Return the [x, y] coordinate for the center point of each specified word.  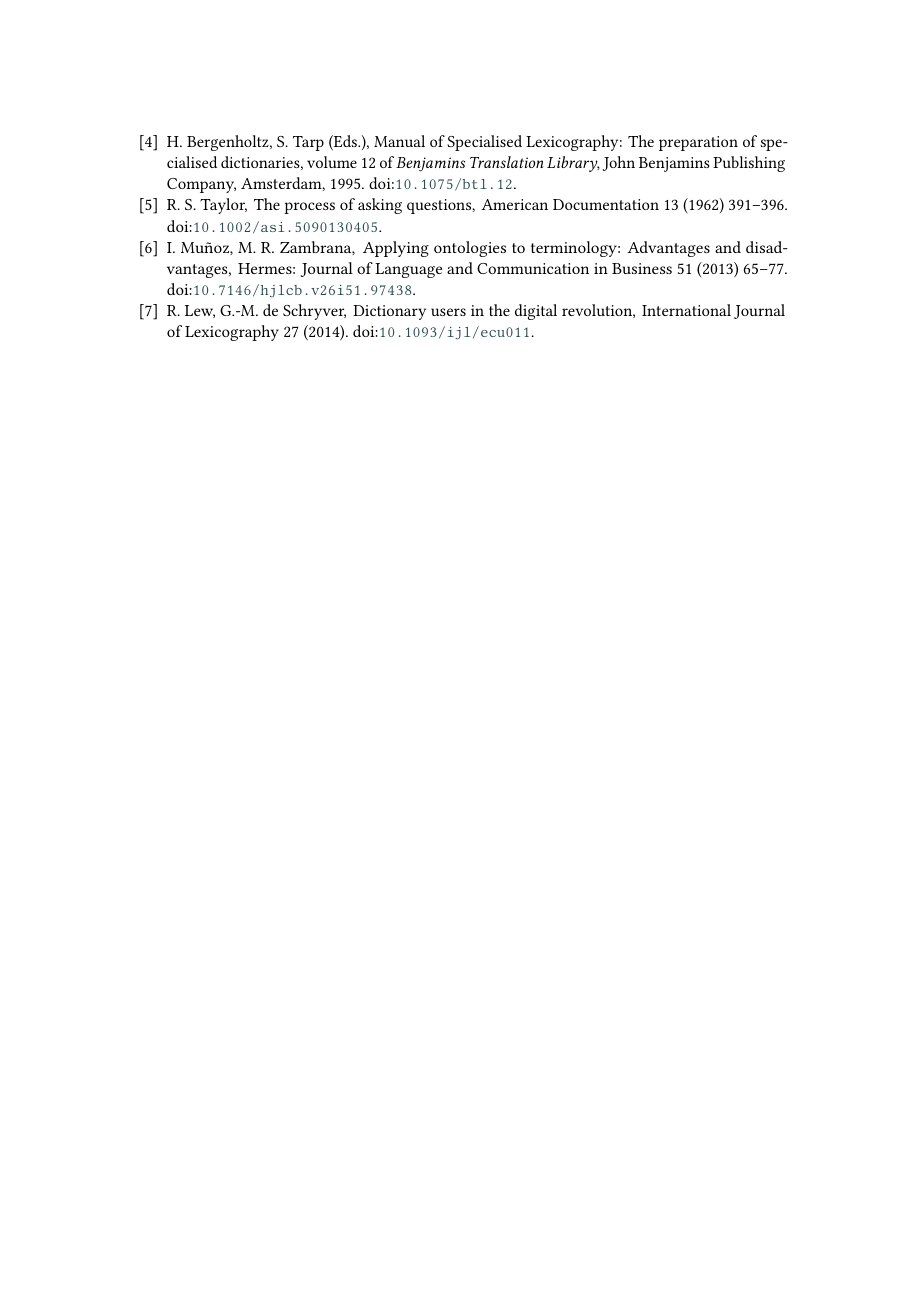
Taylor [223, 206]
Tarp [308, 143]
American [514, 204]
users [448, 312]
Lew [200, 311]
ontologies [470, 249]
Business [642, 268]
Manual [399, 141]
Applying [396, 249]
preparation [698, 143]
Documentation [606, 204]
